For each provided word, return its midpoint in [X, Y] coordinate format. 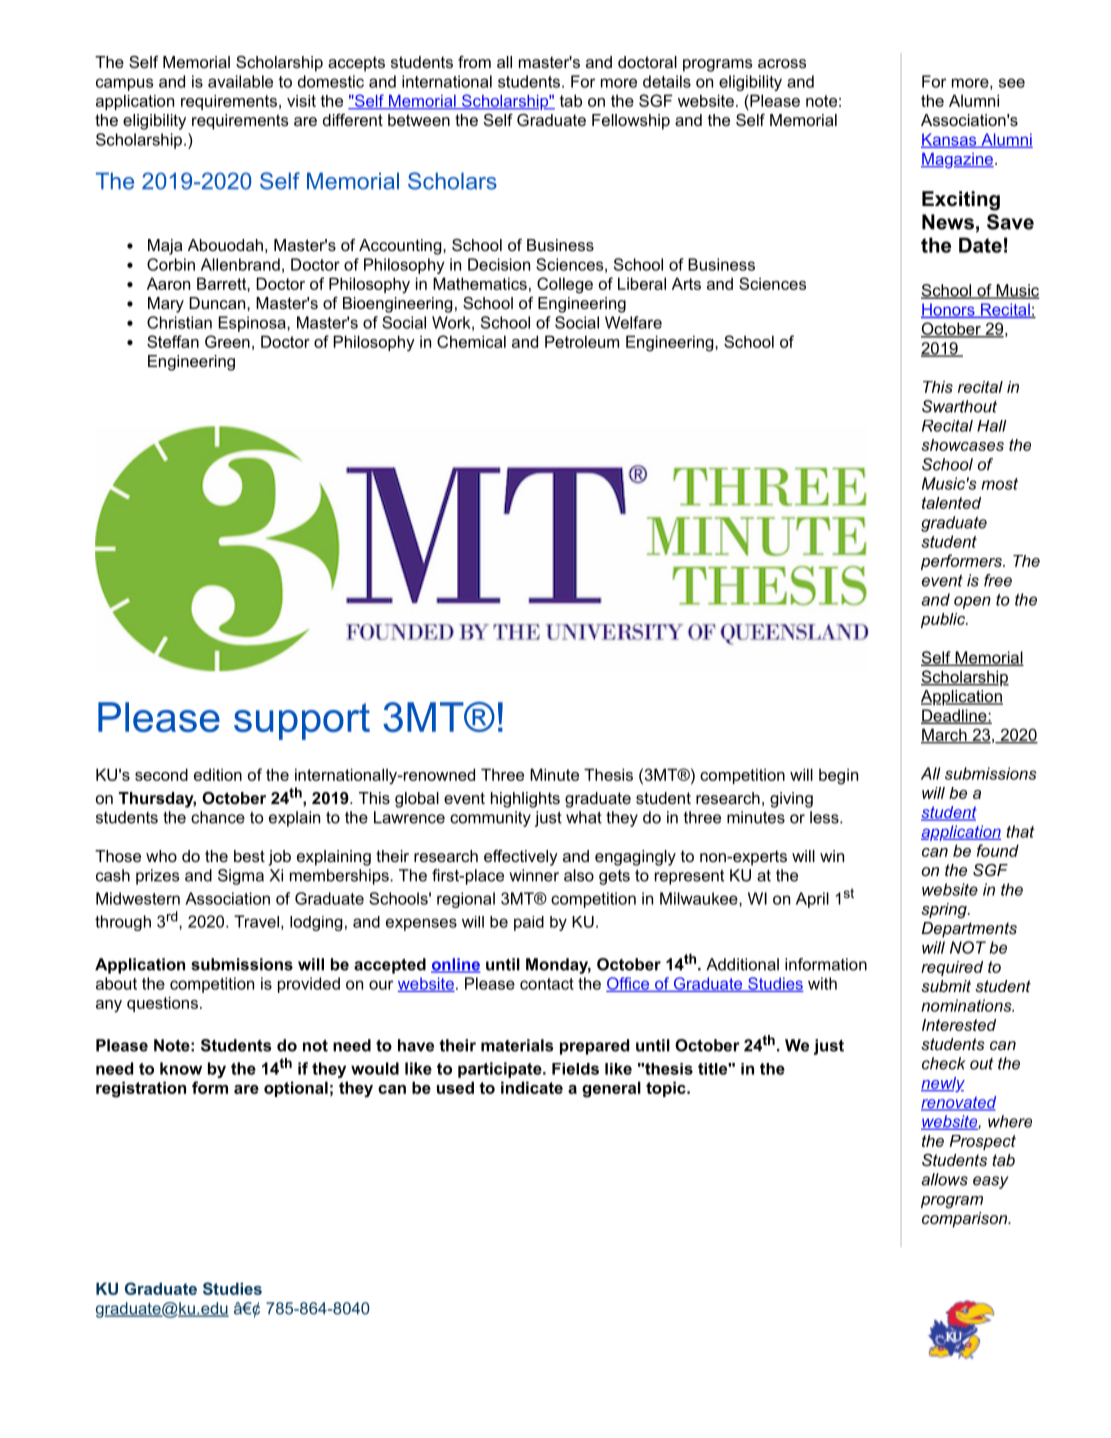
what [584, 817]
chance [218, 817]
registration [141, 1089]
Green [227, 341]
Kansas [950, 140]
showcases [962, 445]
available [240, 81]
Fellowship [631, 122]
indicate [532, 1087]
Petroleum [582, 341]
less [824, 817]
